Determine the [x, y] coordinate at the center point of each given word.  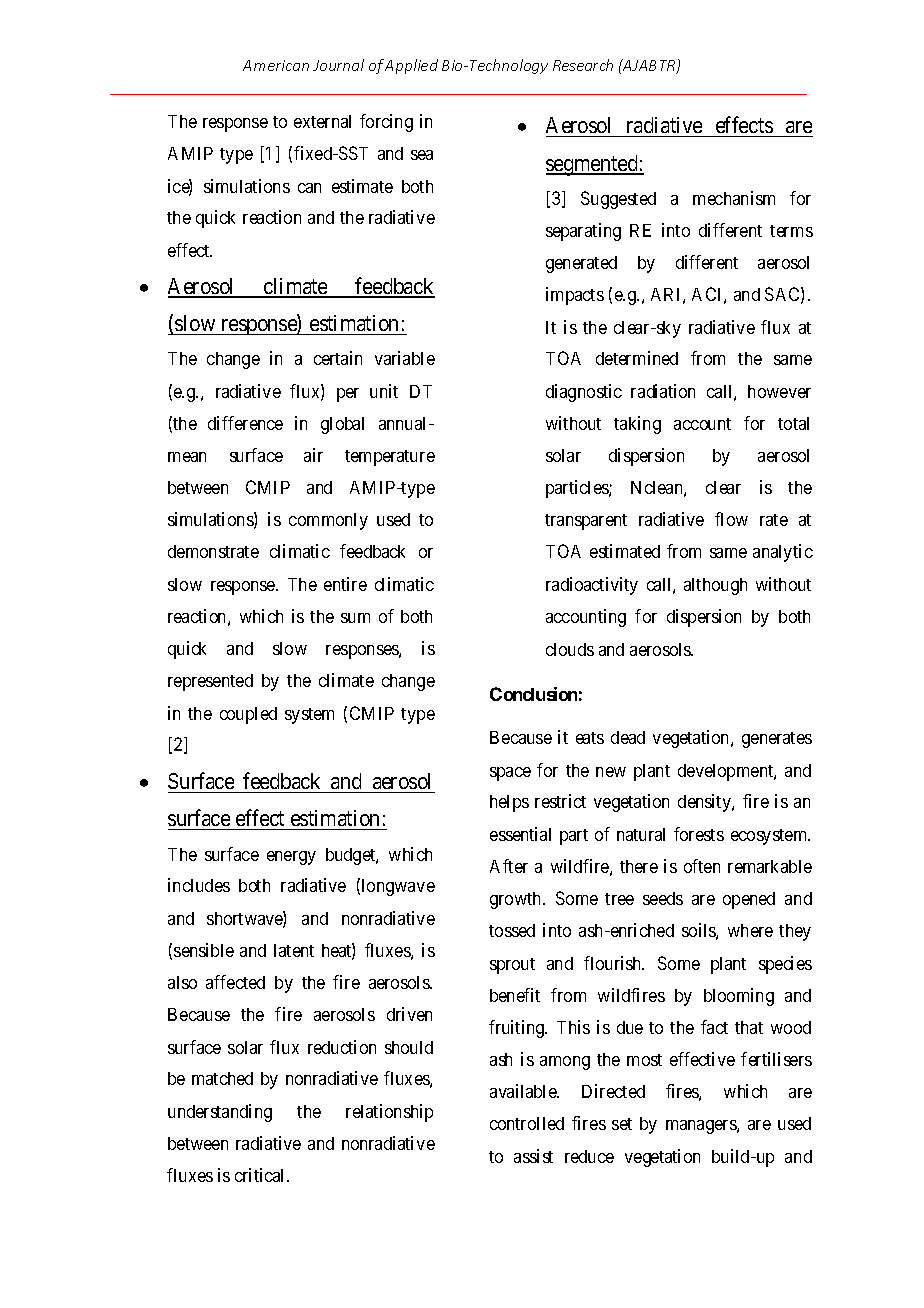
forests [699, 834]
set [622, 1124]
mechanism [734, 198]
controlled [527, 1123]
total [793, 423]
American [276, 65]
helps [509, 803]
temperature [390, 458]
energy [291, 858]
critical [261, 1175]
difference [245, 423]
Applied [411, 66]
